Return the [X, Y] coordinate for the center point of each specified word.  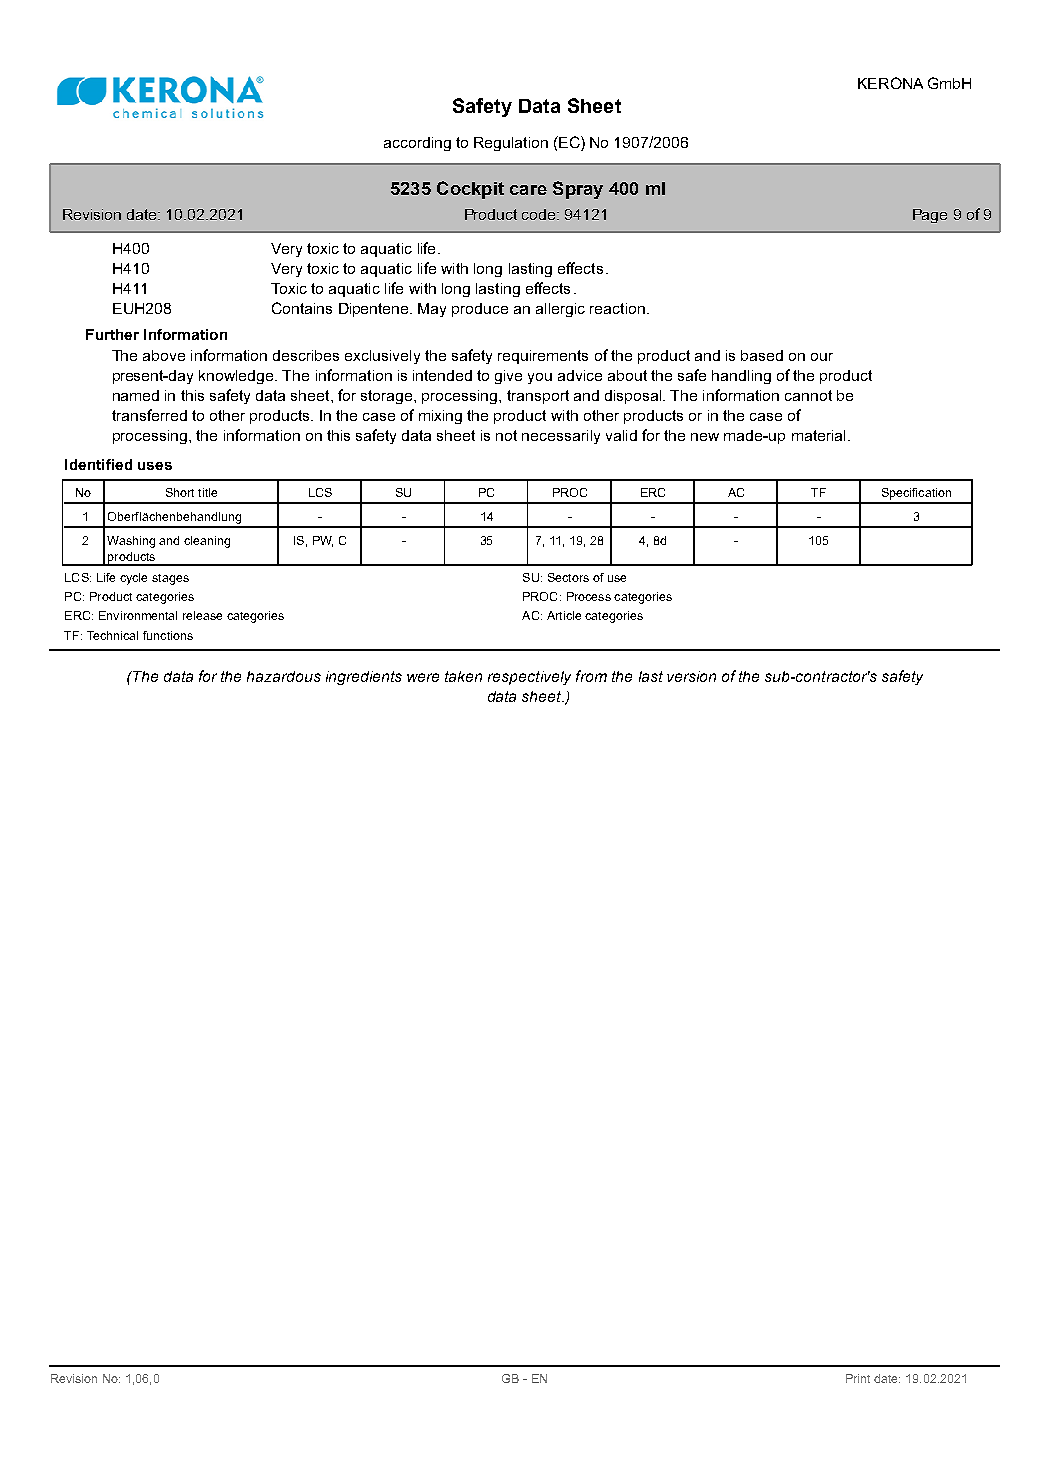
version [691, 676]
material [818, 435]
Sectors [568, 577]
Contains [302, 308]
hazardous [284, 676]
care [528, 190]
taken [463, 676]
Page [930, 216]
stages [170, 579]
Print [858, 1378]
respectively [529, 678]
